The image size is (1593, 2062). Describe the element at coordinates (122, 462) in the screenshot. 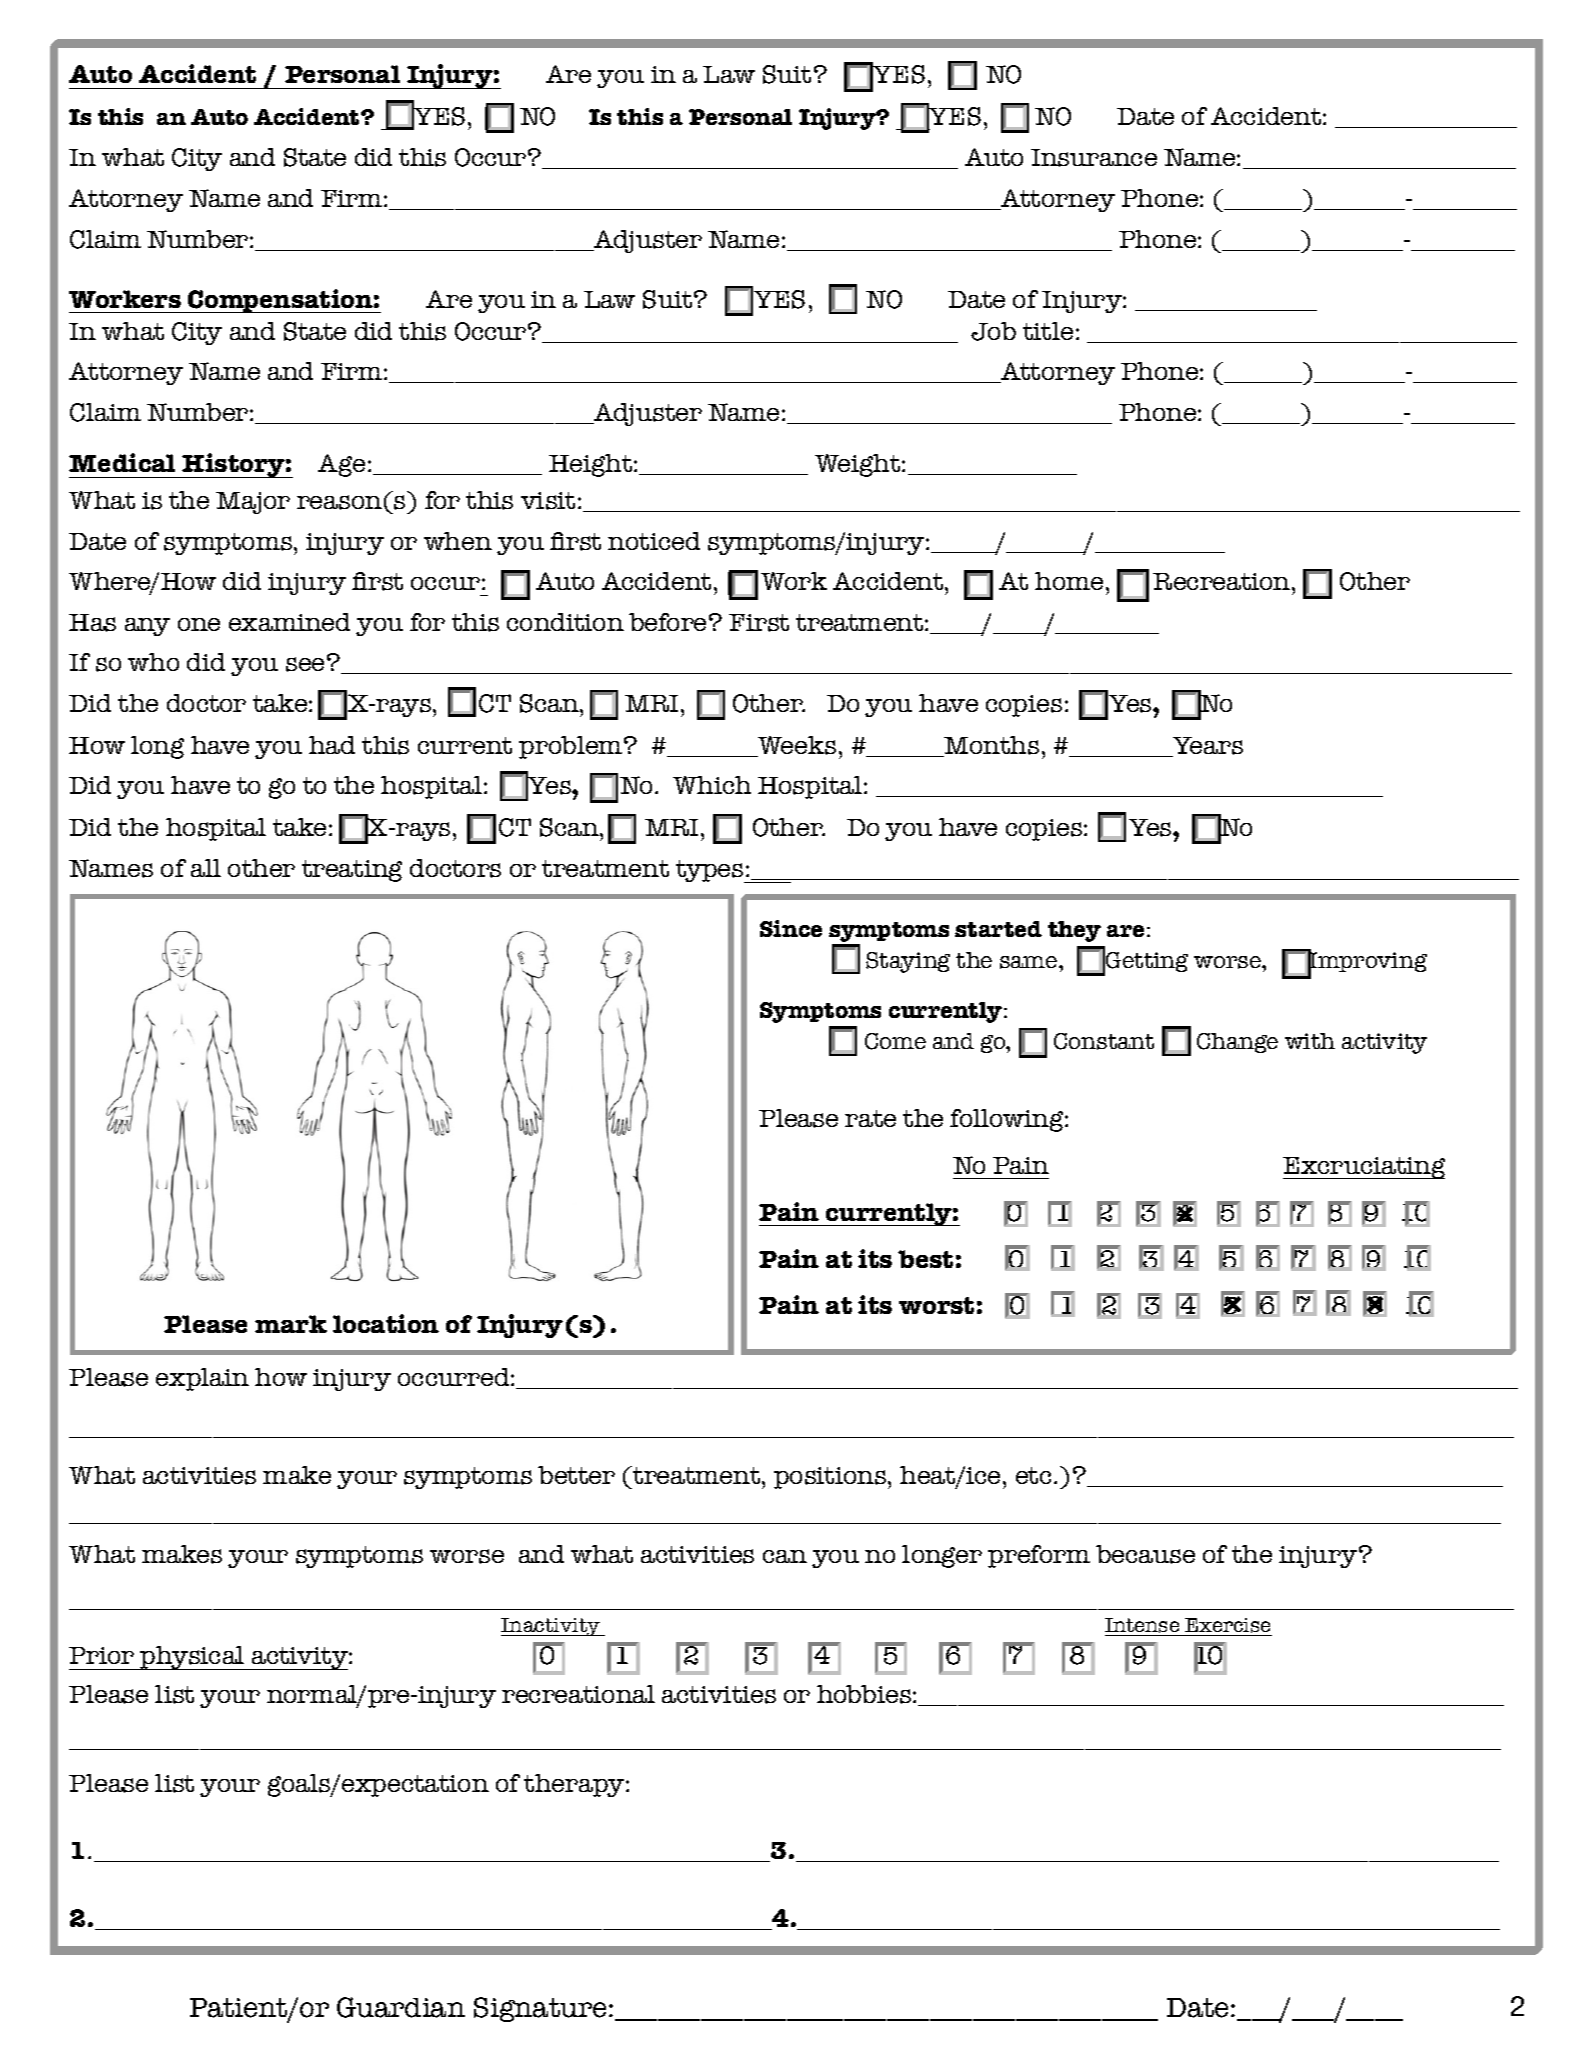

I see `Medical` at that location.
